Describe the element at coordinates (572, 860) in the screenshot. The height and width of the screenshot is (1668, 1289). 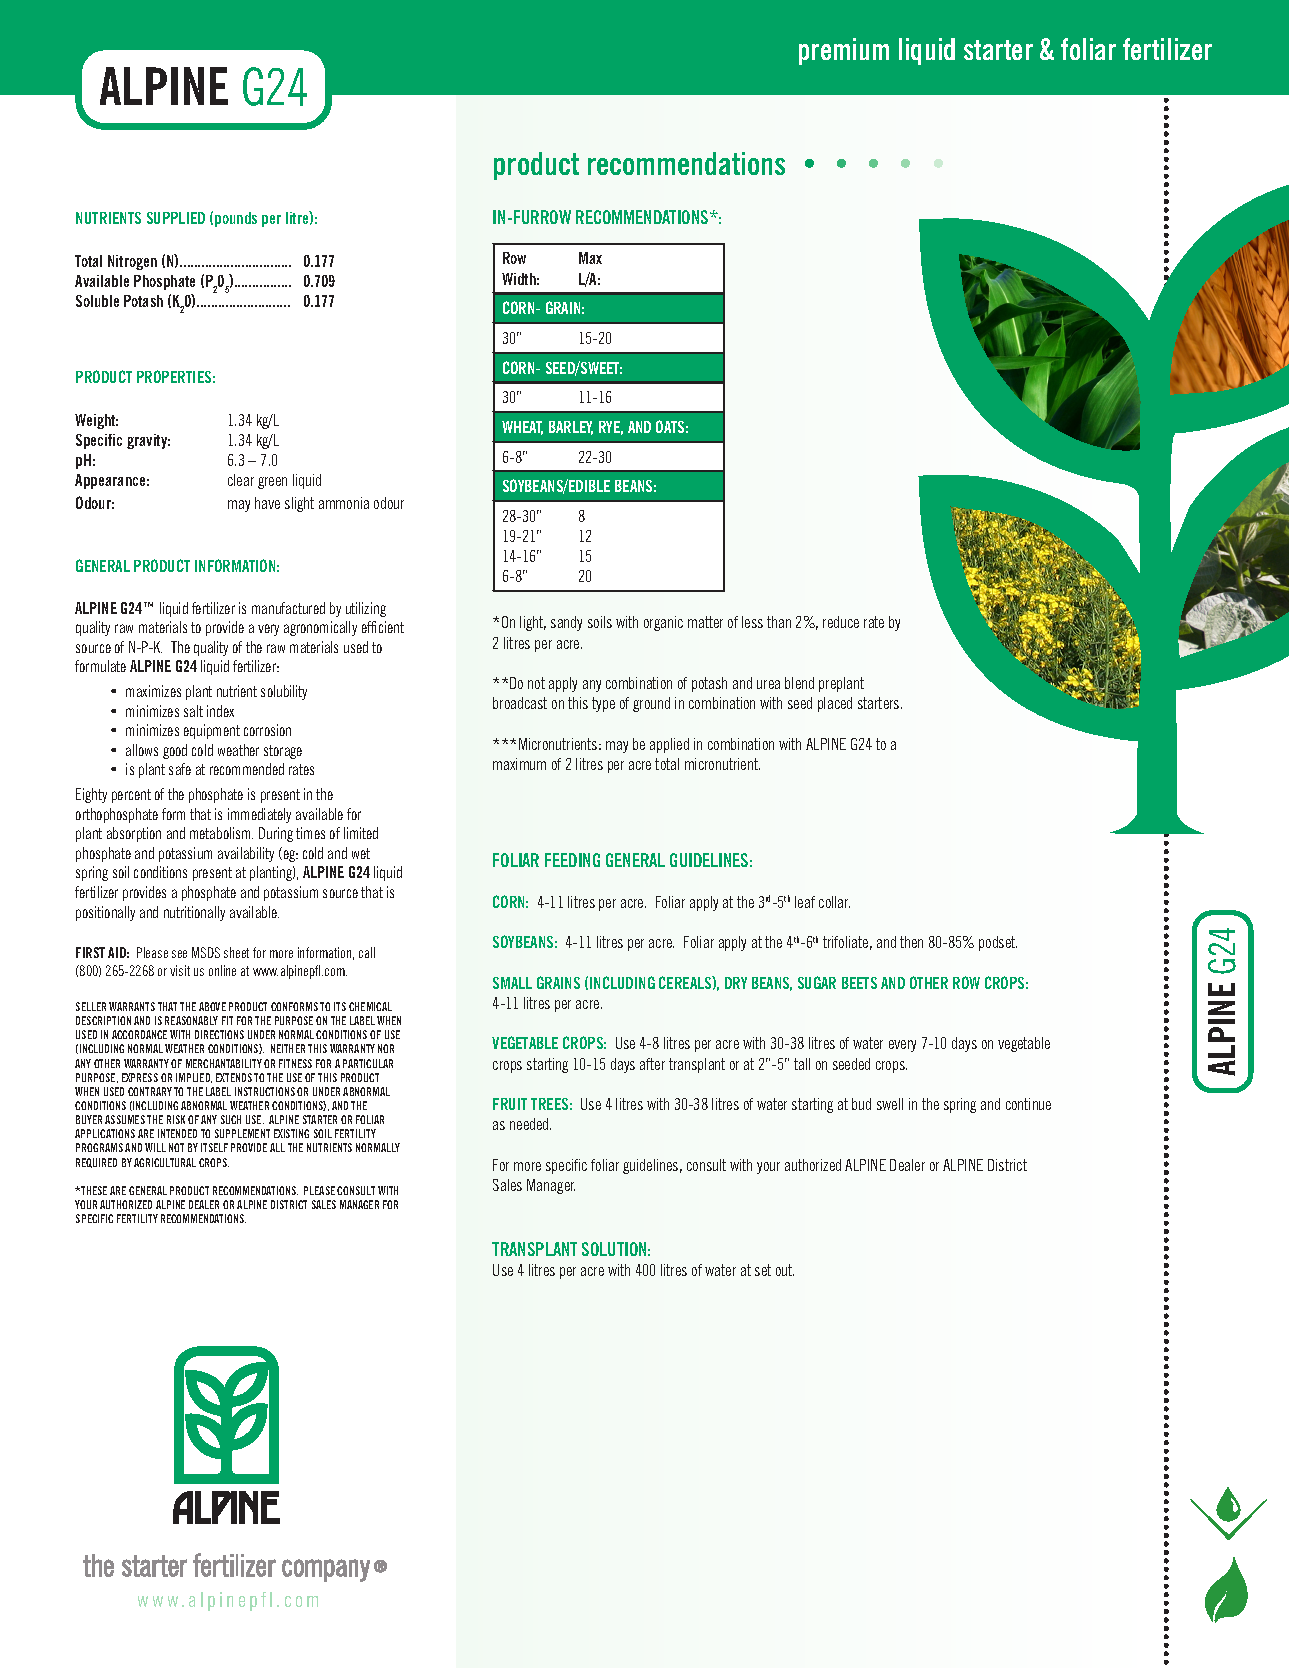
I see `FEEDING` at that location.
